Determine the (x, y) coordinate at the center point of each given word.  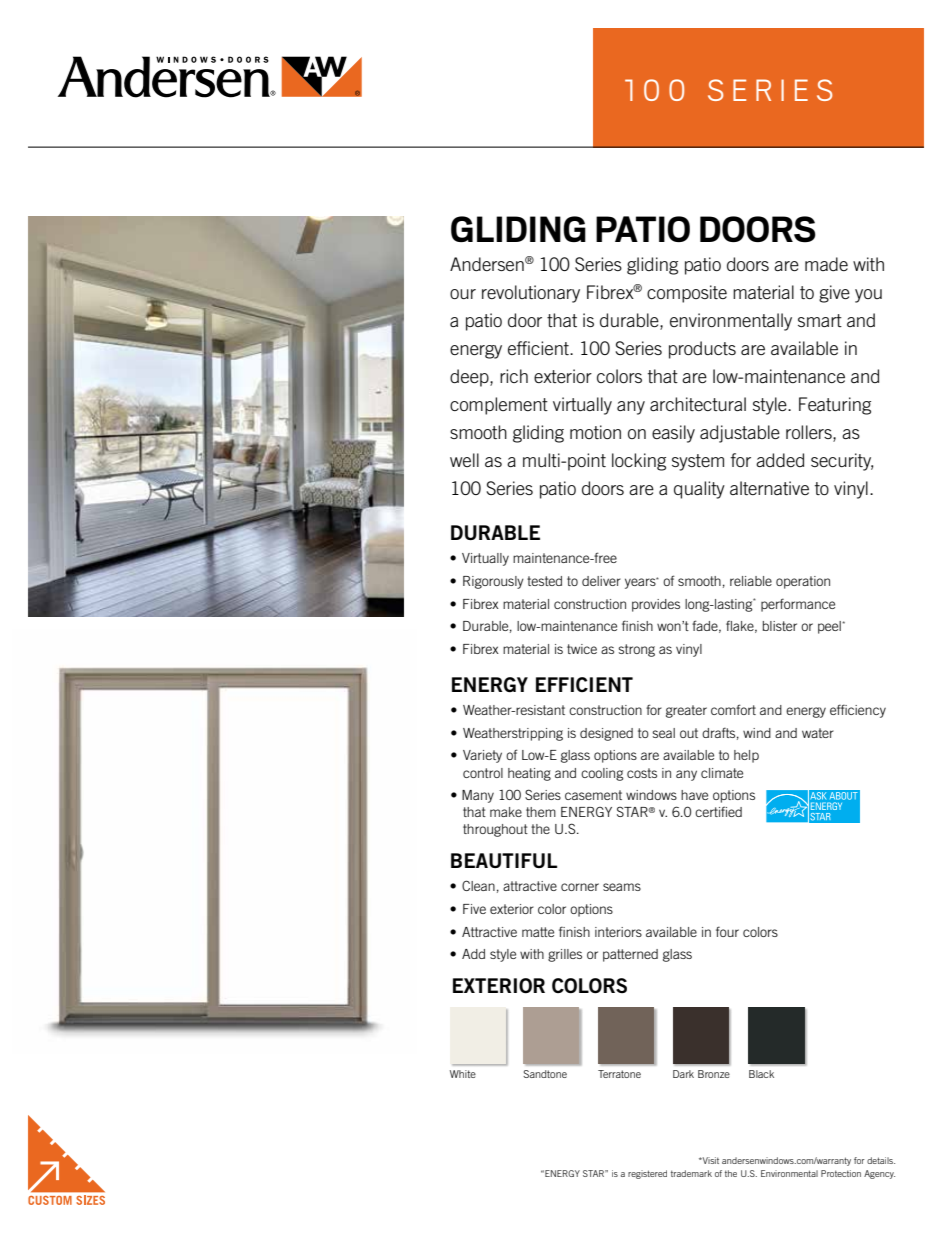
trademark (691, 1173)
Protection (841, 1173)
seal (663, 733)
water (818, 733)
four (727, 931)
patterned (630, 955)
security (842, 462)
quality (699, 490)
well (464, 460)
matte (538, 932)
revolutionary (531, 294)
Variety (482, 756)
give (834, 294)
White (463, 1074)
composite (687, 294)
